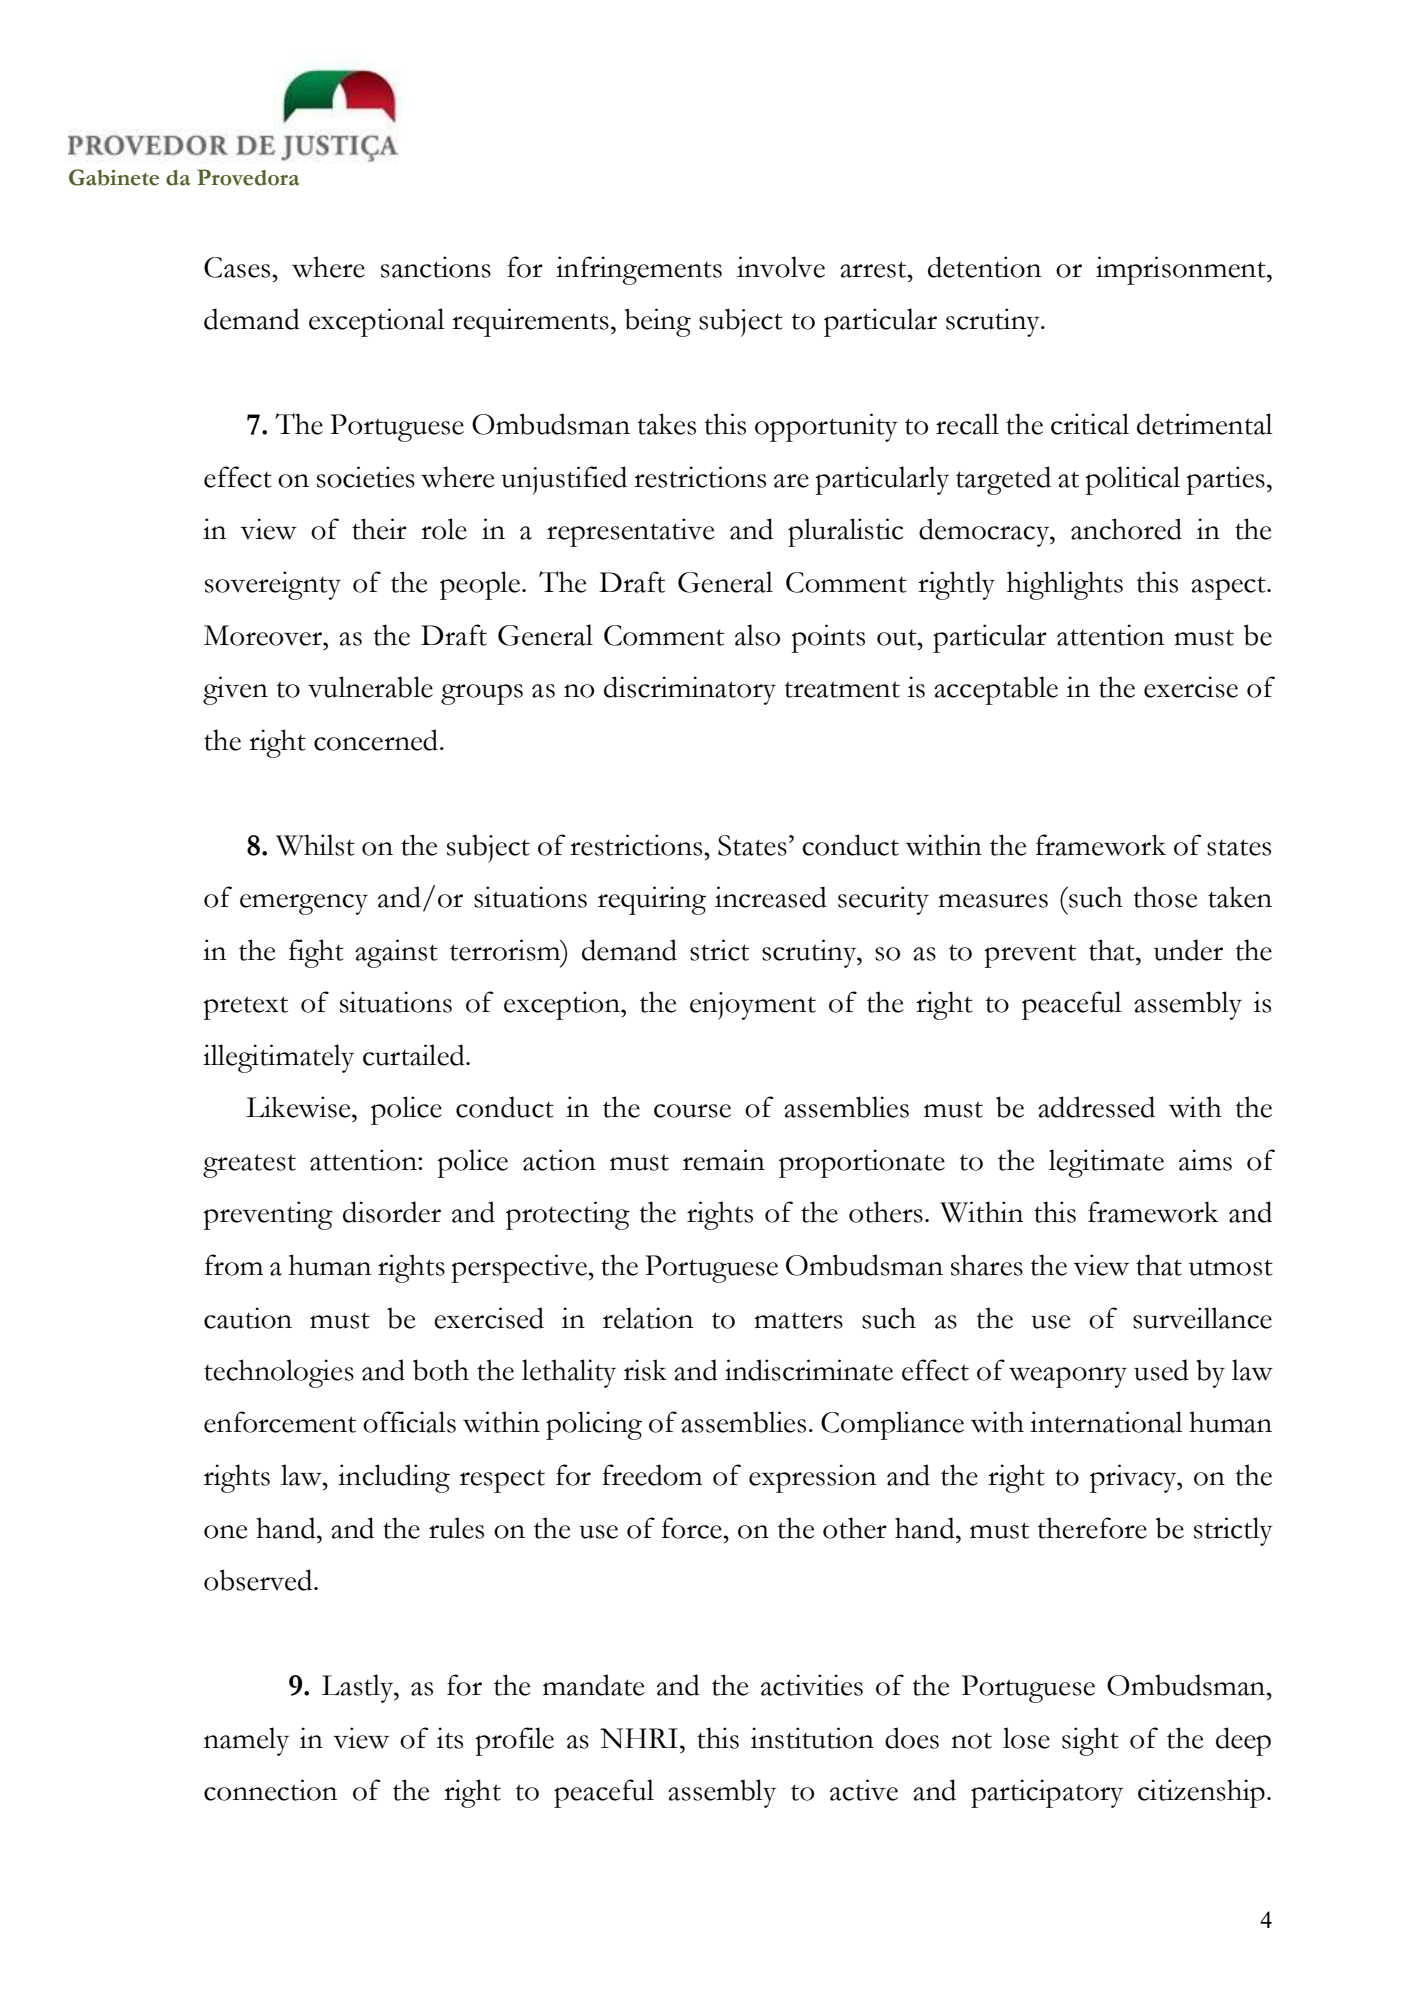 This page has width=1425, height=2016. What do you see at coordinates (812, 1738) in the page?
I see `institution` at bounding box center [812, 1738].
